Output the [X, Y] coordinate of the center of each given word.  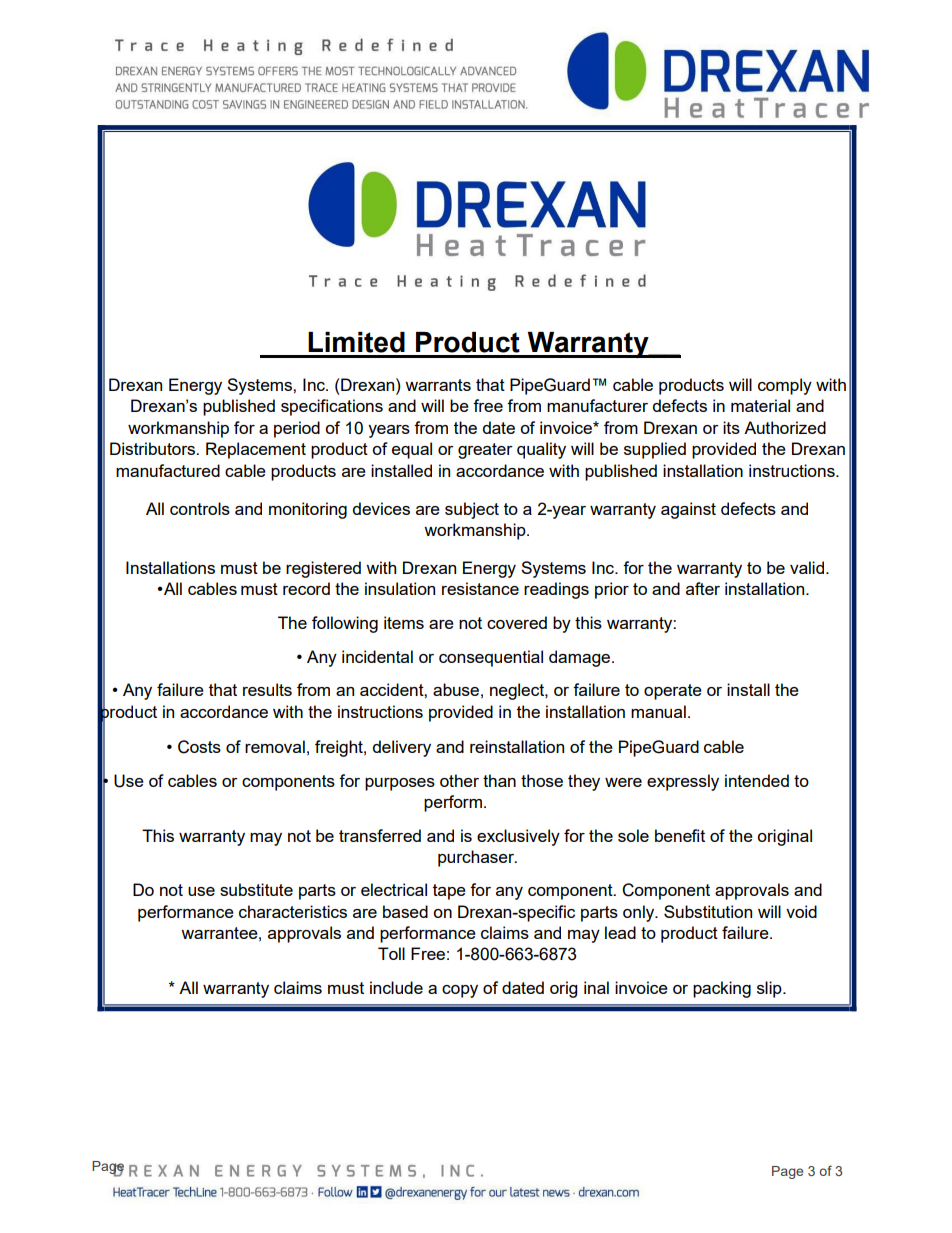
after [703, 588]
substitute [256, 889]
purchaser [477, 858]
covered [517, 622]
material [760, 405]
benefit [680, 835]
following [345, 624]
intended [757, 780]
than [499, 780]
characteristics [293, 911]
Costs [199, 747]
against [688, 510]
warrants [438, 385]
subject [472, 510]
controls [200, 508]
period [297, 429]
